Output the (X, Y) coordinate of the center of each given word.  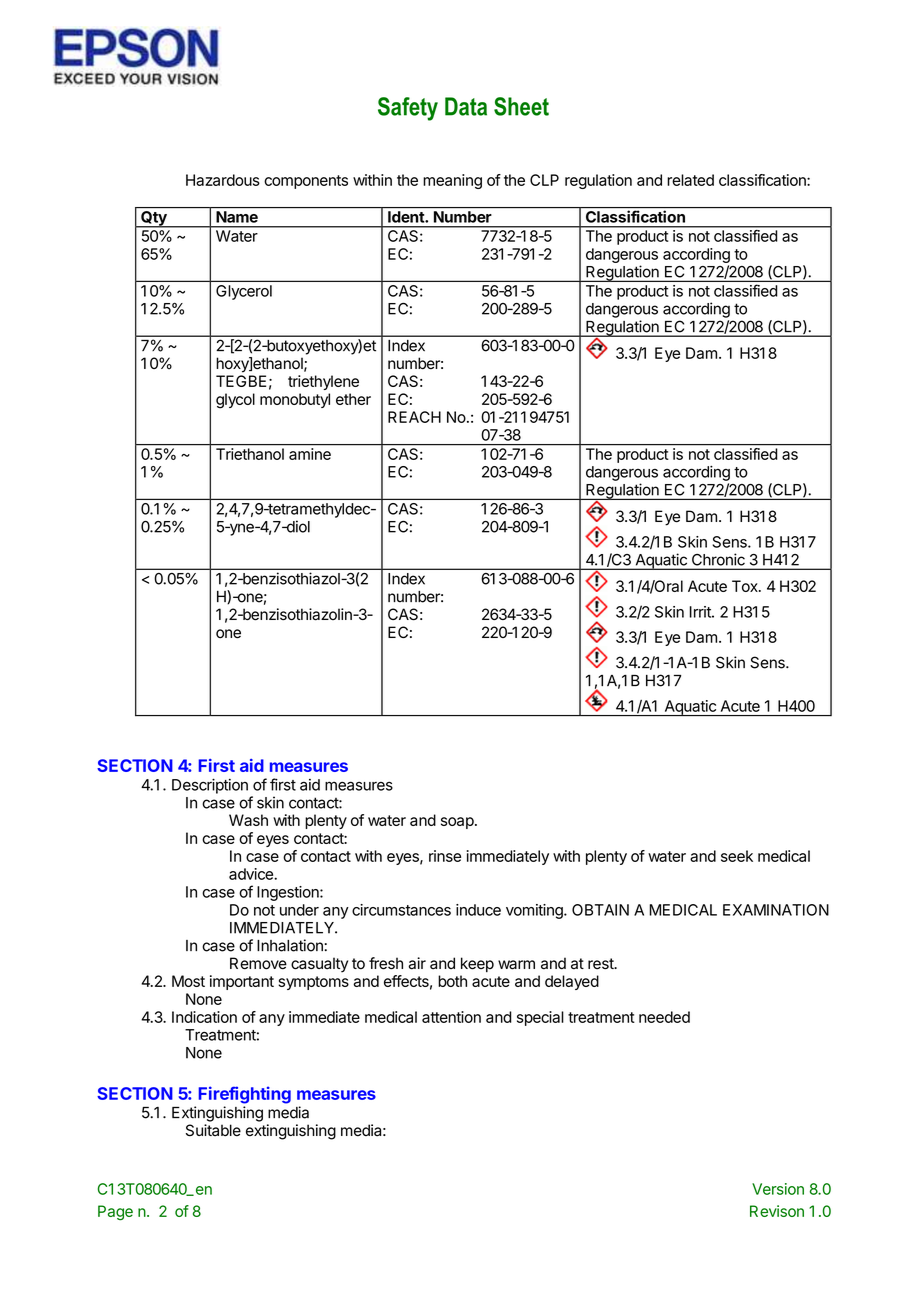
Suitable (213, 1130)
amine (310, 454)
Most (188, 981)
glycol (235, 401)
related (690, 180)
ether (353, 399)
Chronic (718, 560)
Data (466, 106)
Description (210, 786)
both (452, 981)
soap (457, 823)
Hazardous (223, 180)
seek (737, 856)
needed (664, 1017)
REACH (414, 417)
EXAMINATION (776, 910)
